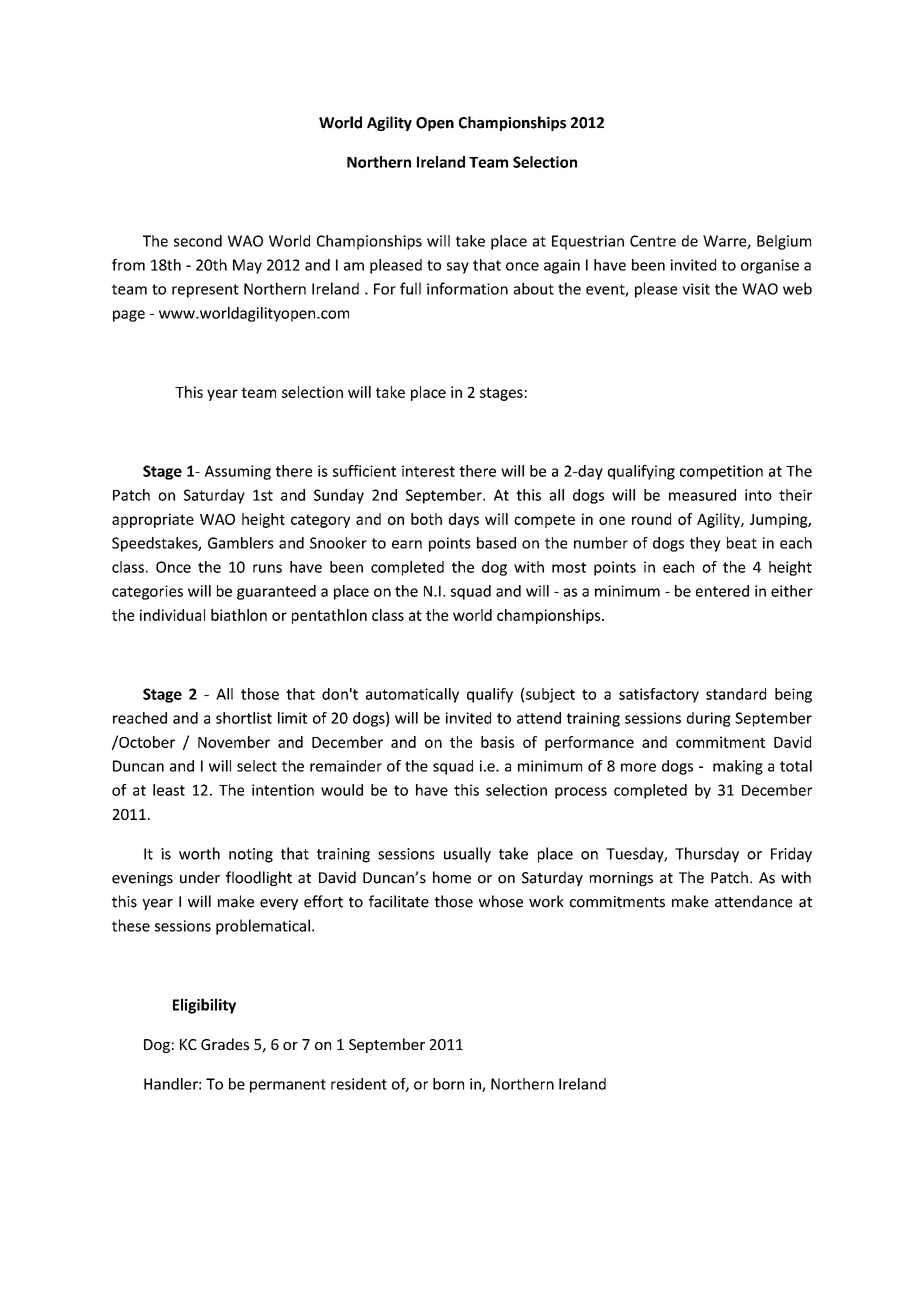  I want to click on Grades, so click(225, 1044).
